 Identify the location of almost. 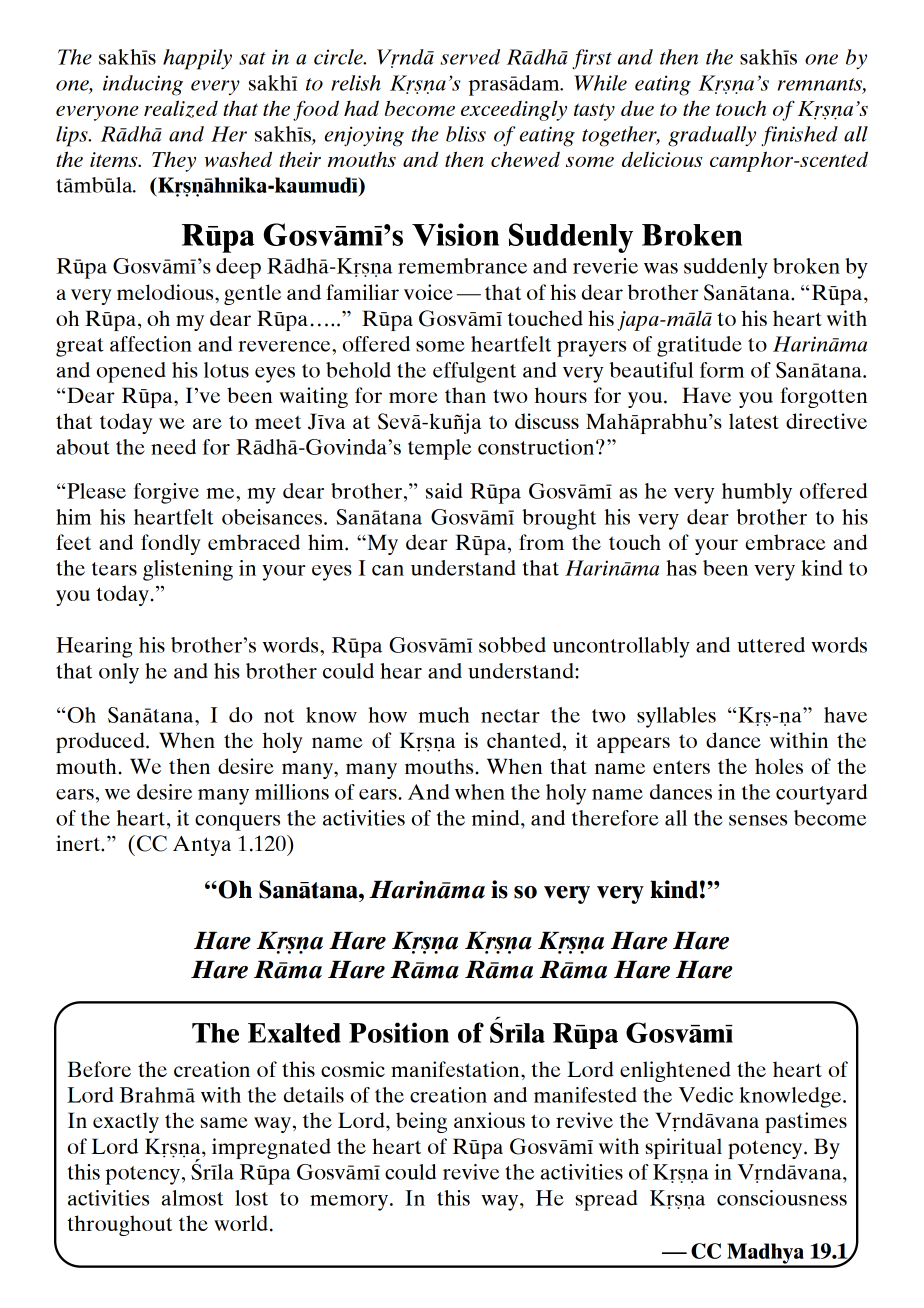
(192, 1198).
